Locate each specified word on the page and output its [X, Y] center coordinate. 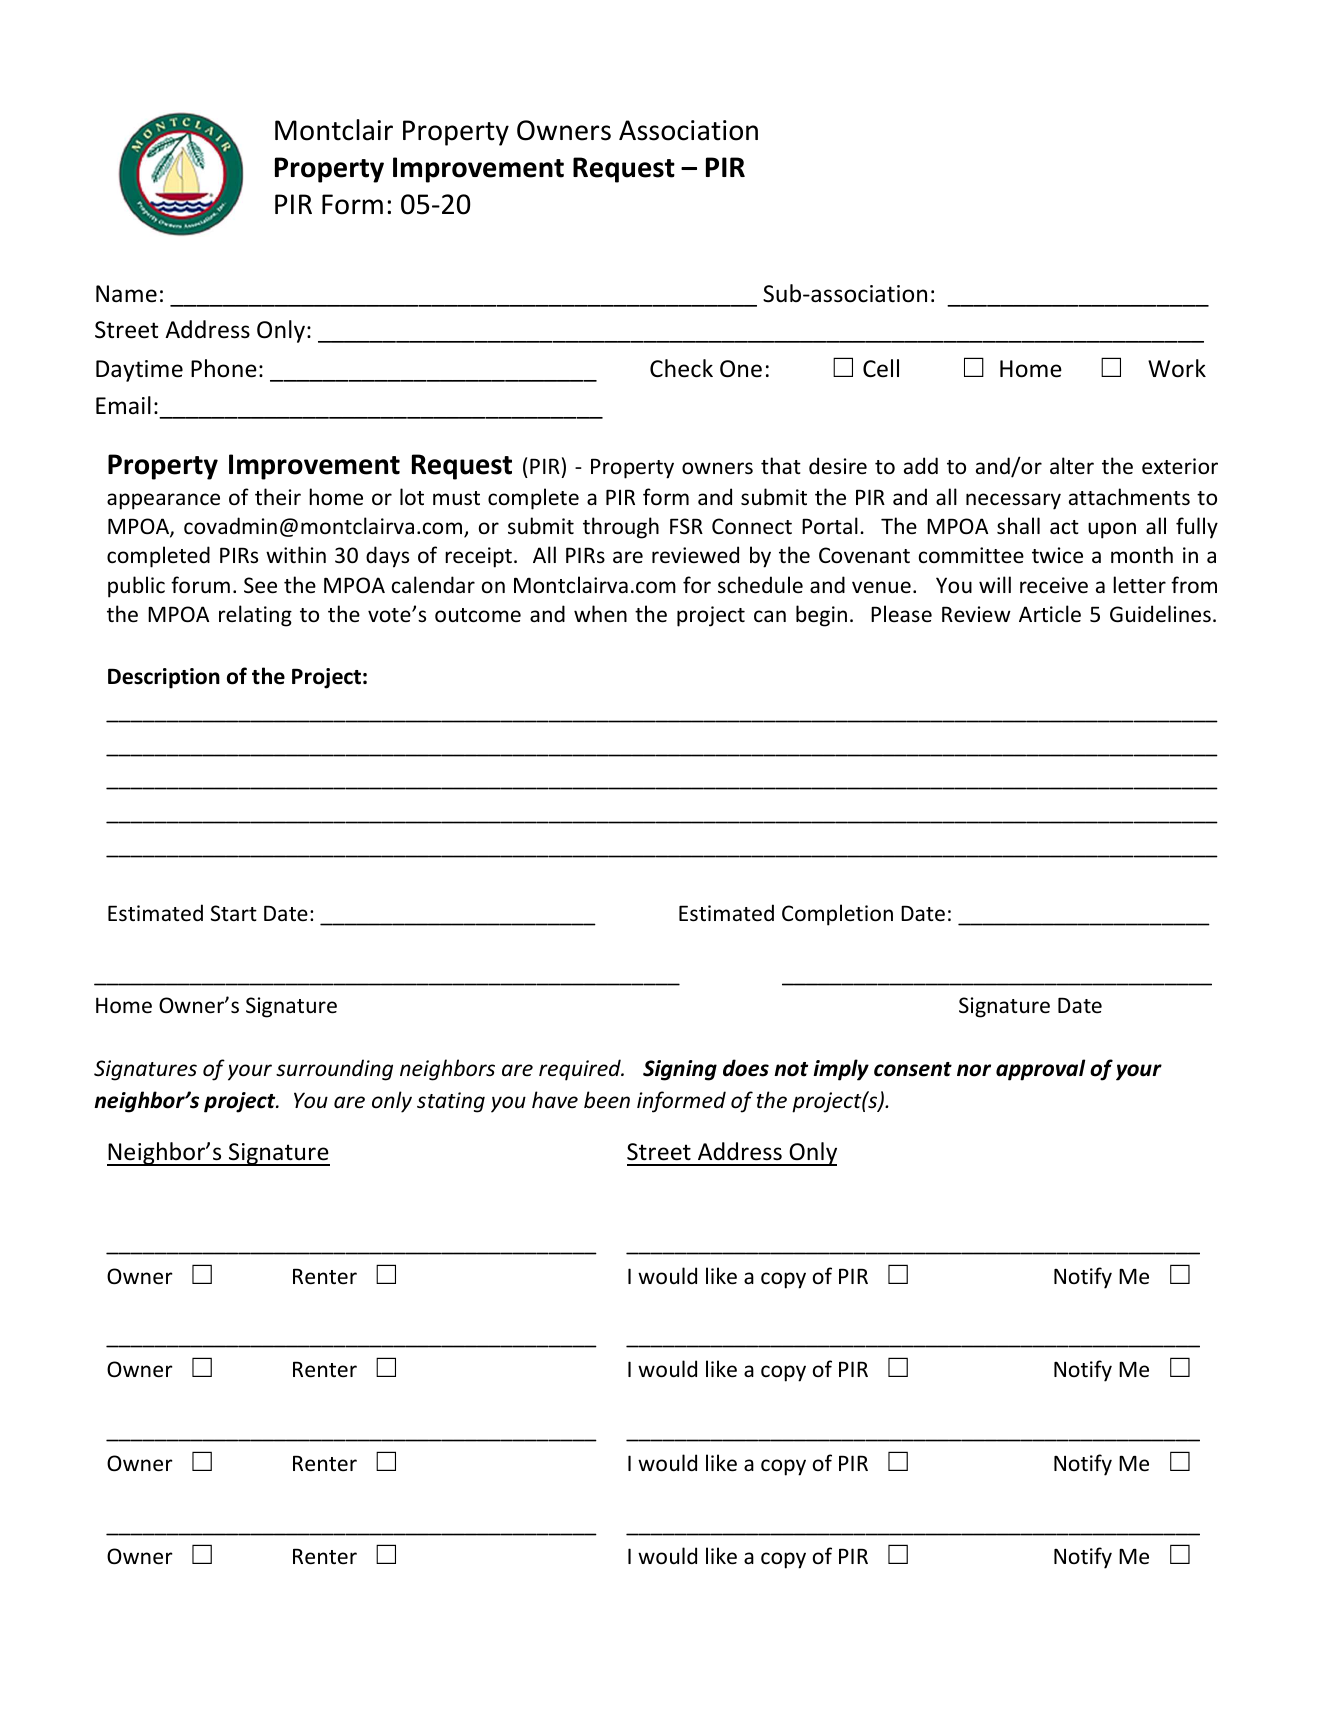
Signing [680, 1070]
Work [1177, 368]
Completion [837, 915]
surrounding [334, 1070]
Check [681, 368]
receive [1054, 585]
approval [1040, 1070]
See [260, 585]
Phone [224, 368]
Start [234, 913]
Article [1050, 614]
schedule [760, 585]
